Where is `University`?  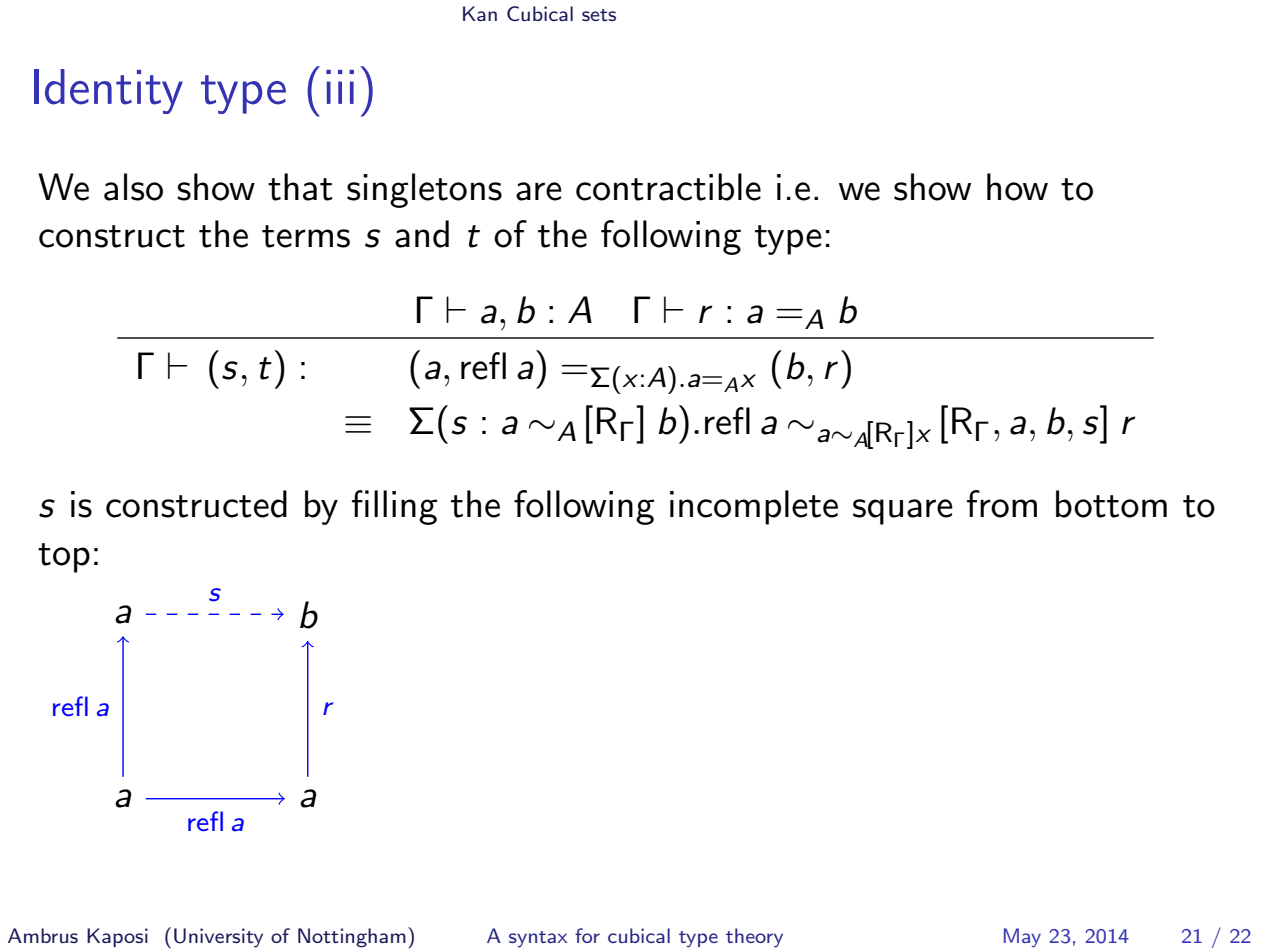 University is located at coordinates (218, 938).
